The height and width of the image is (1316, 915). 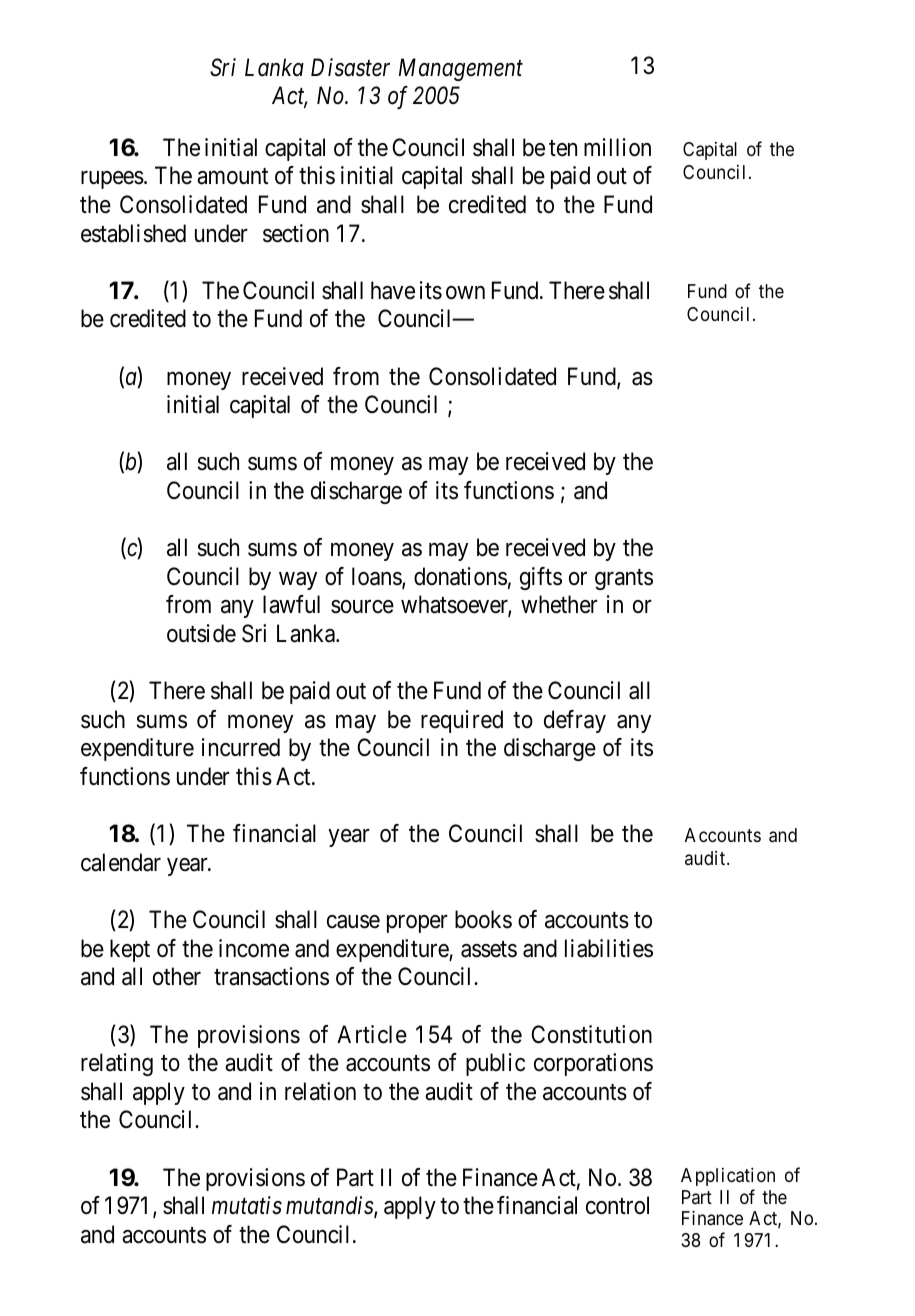 What do you see at coordinates (117, 1064) in the image?
I see `relating` at bounding box center [117, 1064].
